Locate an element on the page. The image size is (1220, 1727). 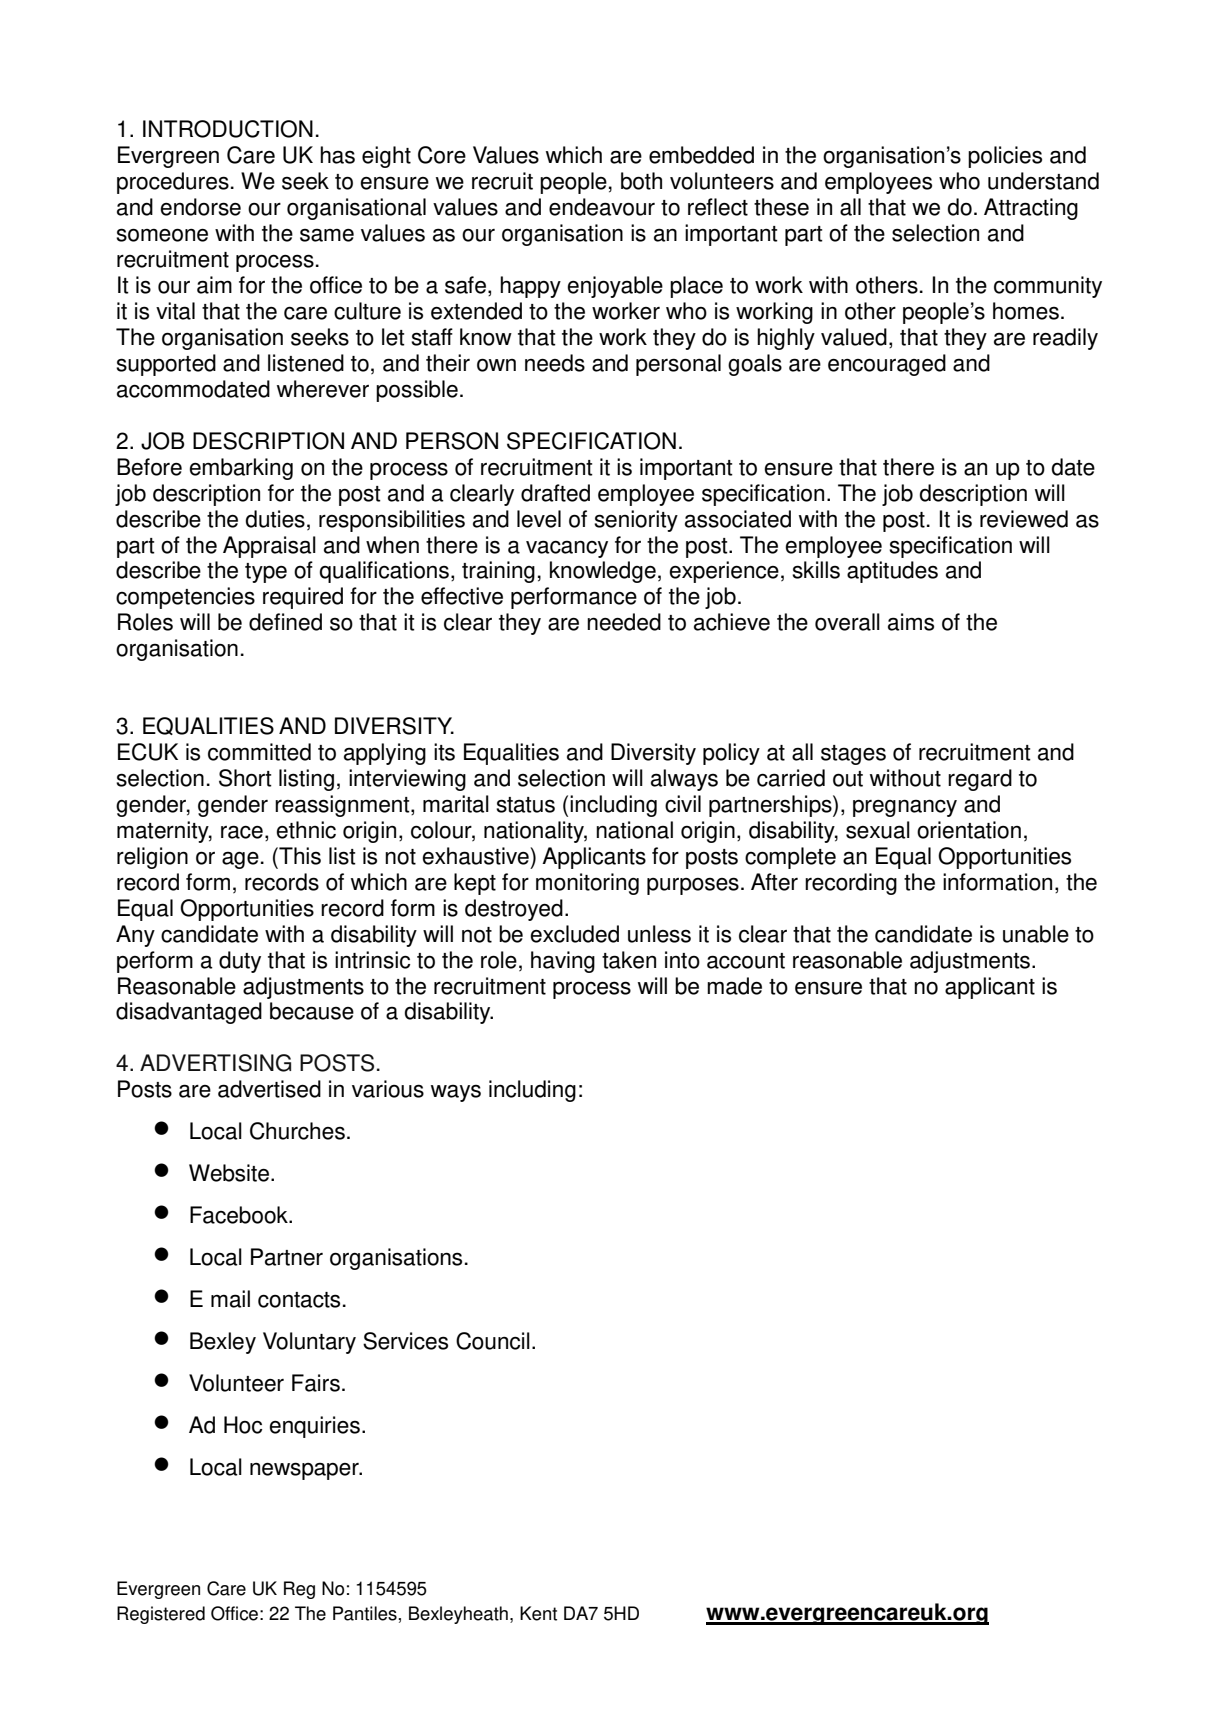
Registered is located at coordinates (161, 1615).
